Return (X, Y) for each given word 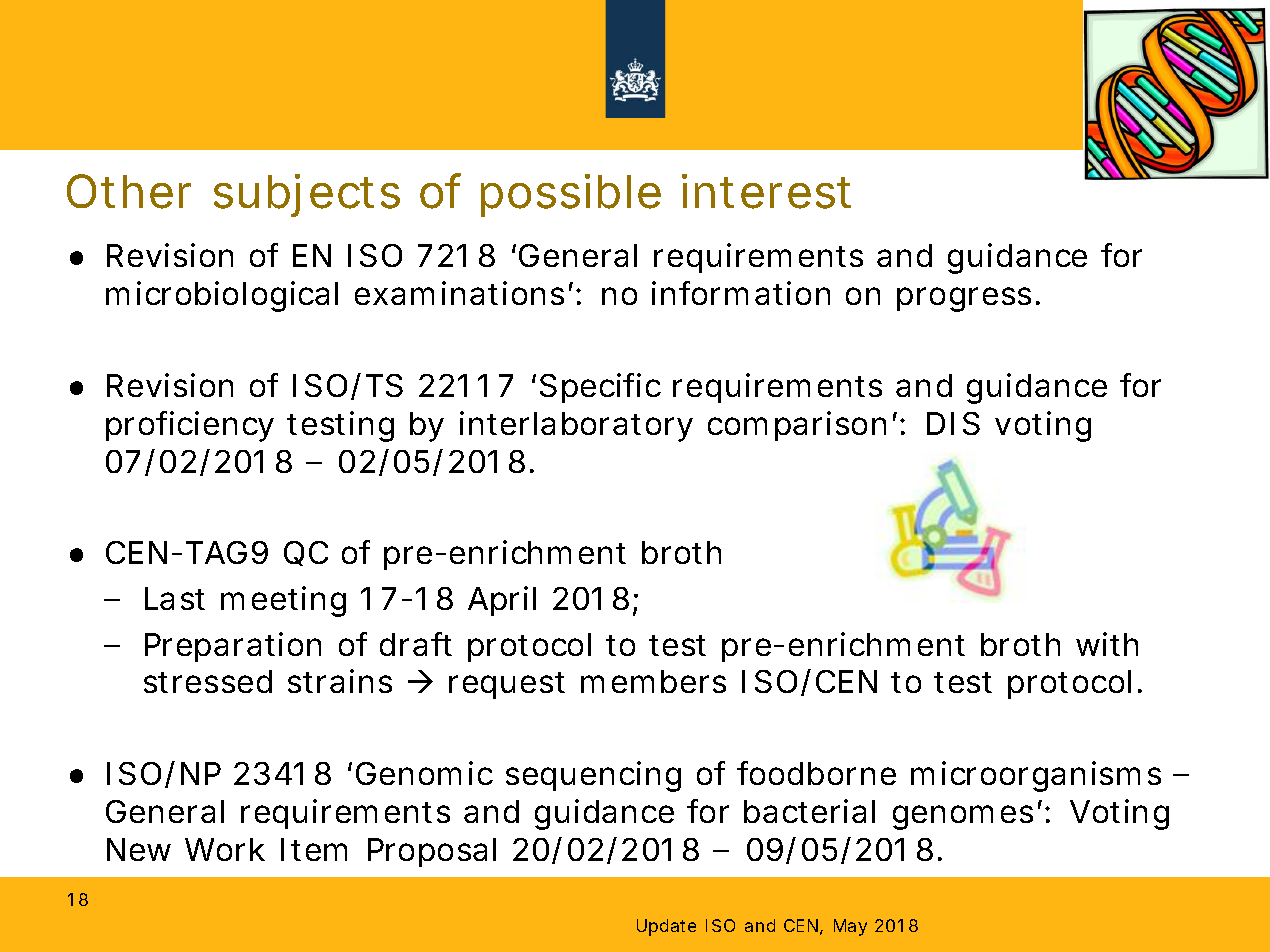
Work (225, 849)
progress (964, 299)
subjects (307, 195)
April (502, 601)
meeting (283, 601)
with (1107, 644)
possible (571, 195)
